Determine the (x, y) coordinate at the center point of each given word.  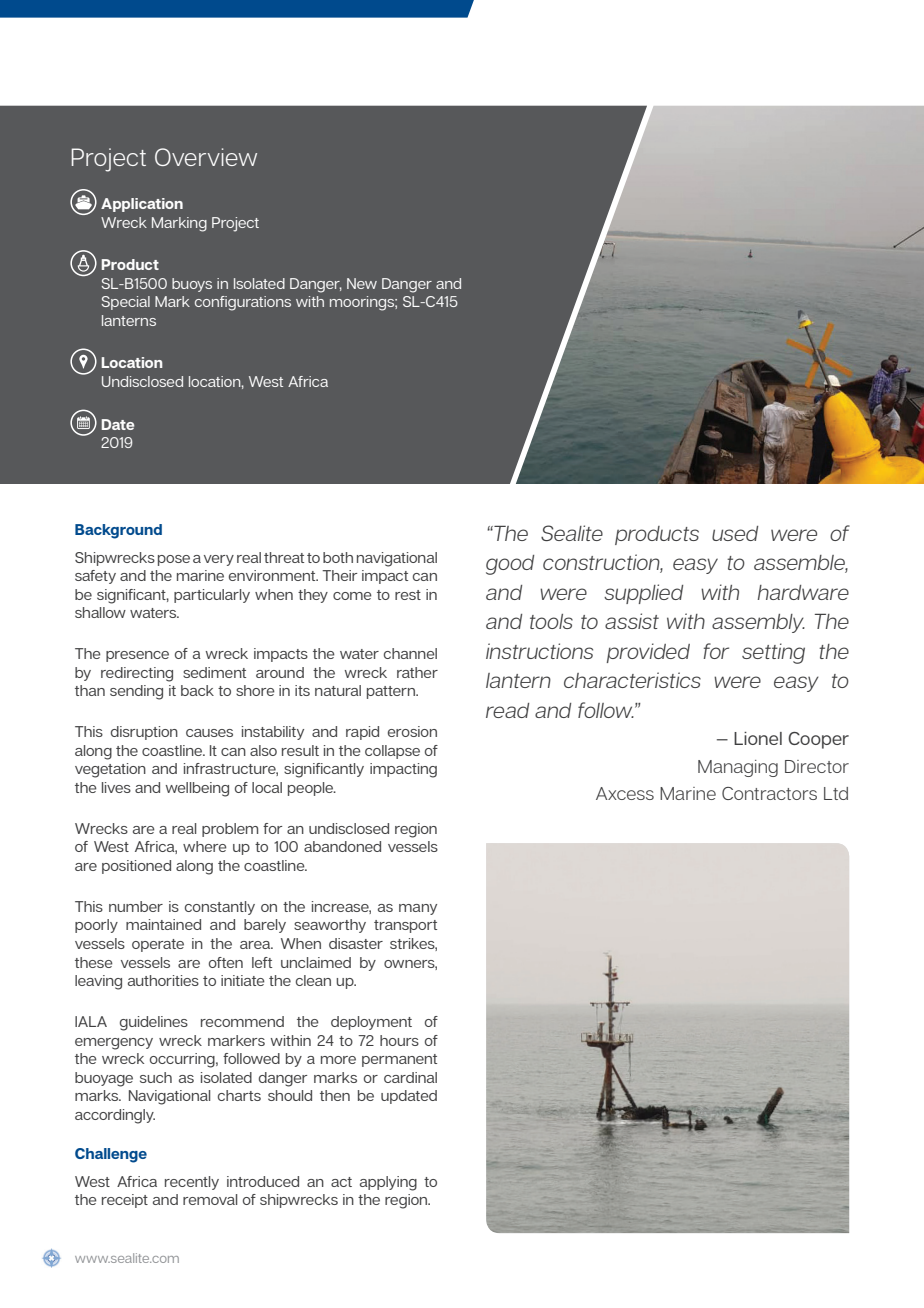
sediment (214, 672)
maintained (163, 924)
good (510, 565)
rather (417, 672)
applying (388, 1183)
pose (174, 560)
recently (192, 1183)
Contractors (769, 793)
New (362, 283)
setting (773, 653)
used (735, 533)
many (418, 909)
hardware (803, 592)
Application (142, 205)
